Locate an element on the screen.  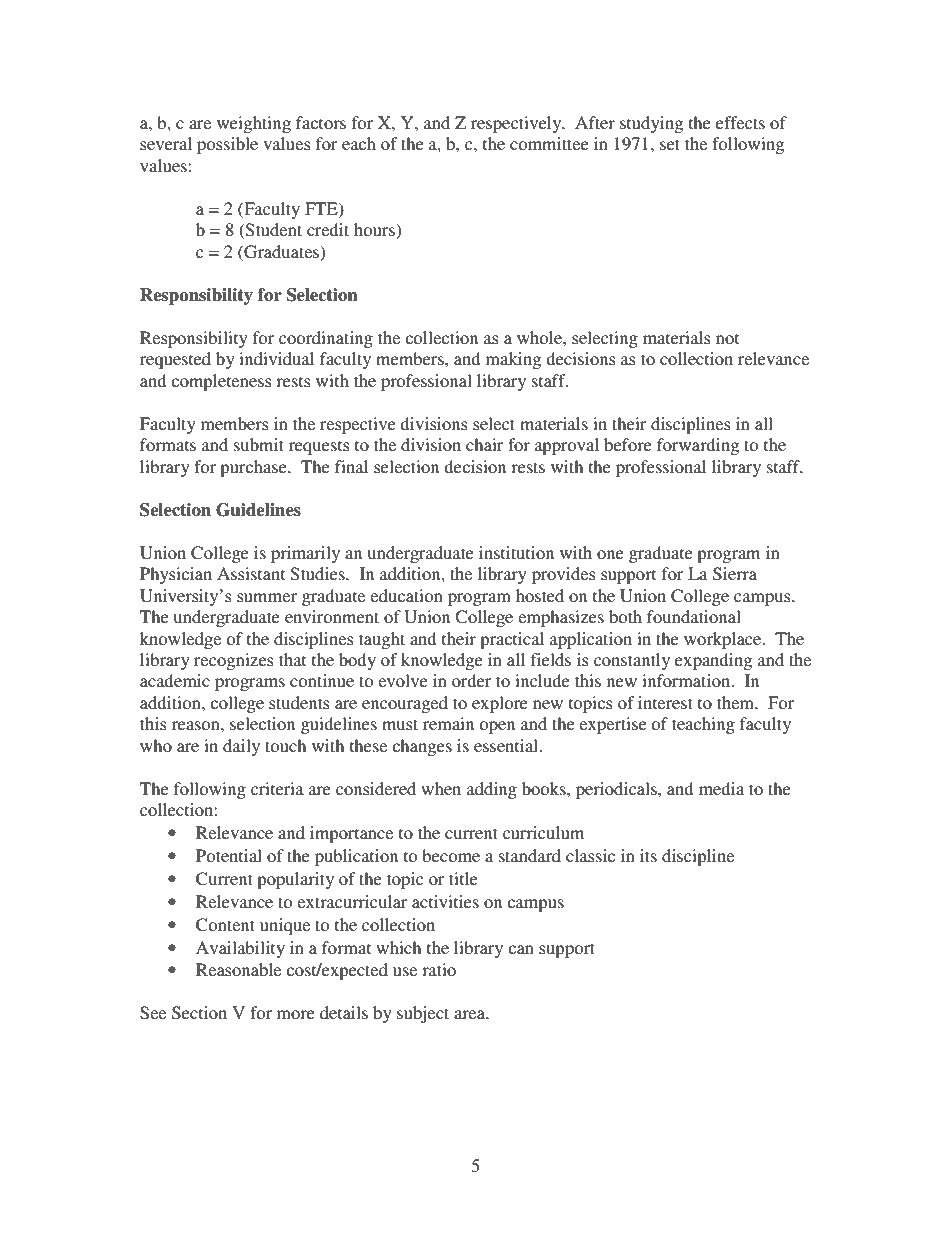
chair is located at coordinates (485, 444).
